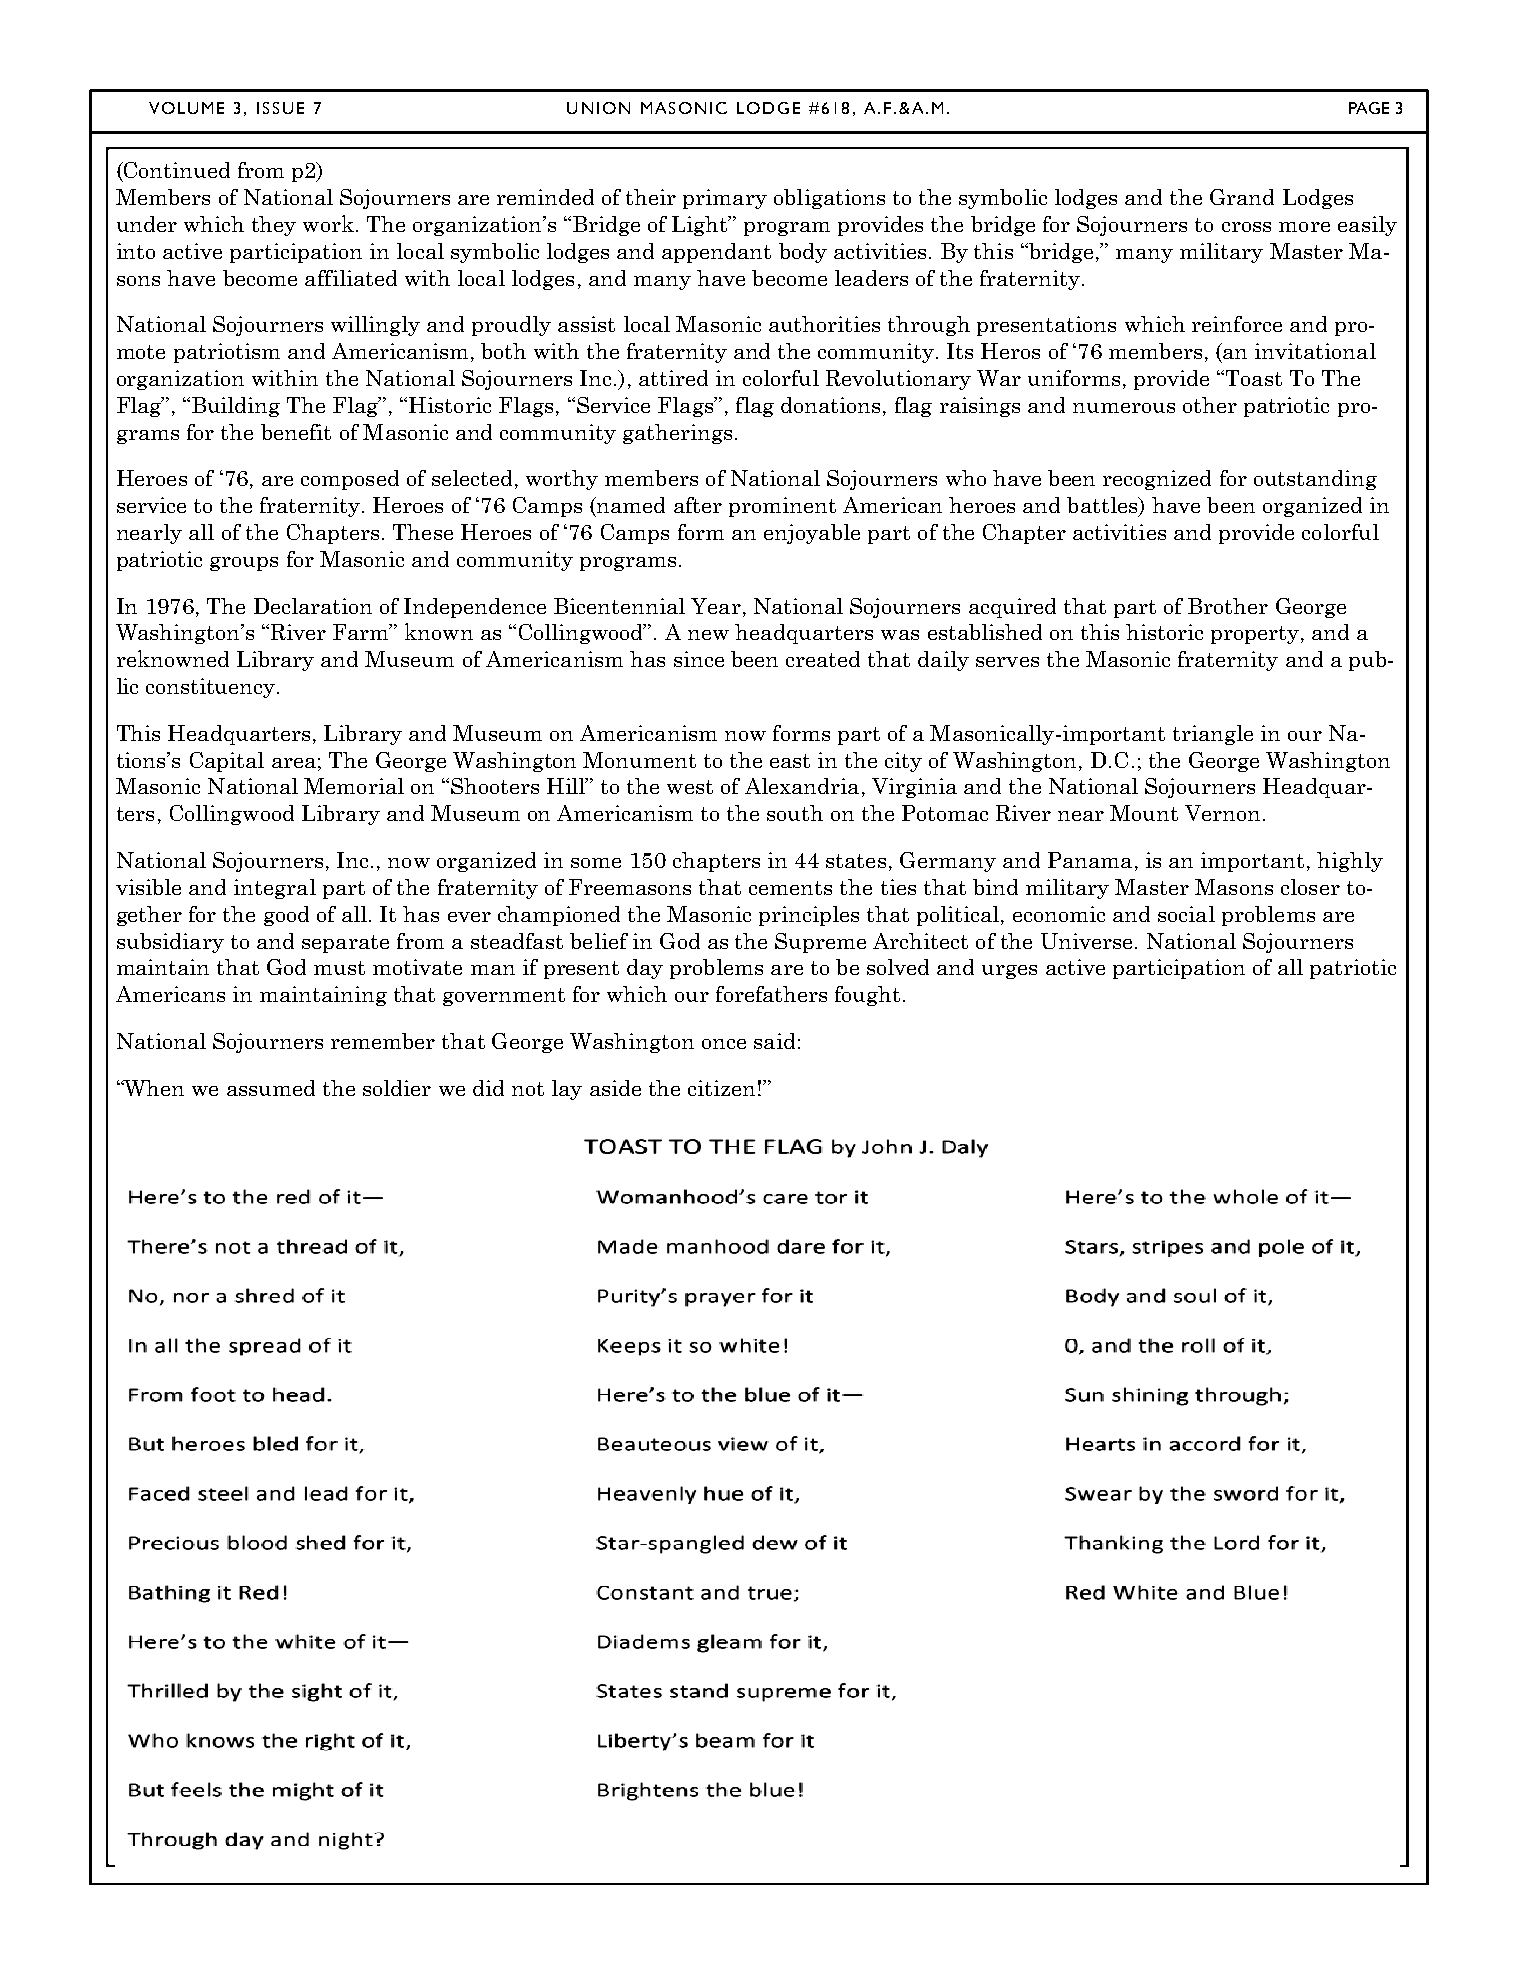 This image has height=1965, width=1518. I want to click on property, so click(1255, 635).
